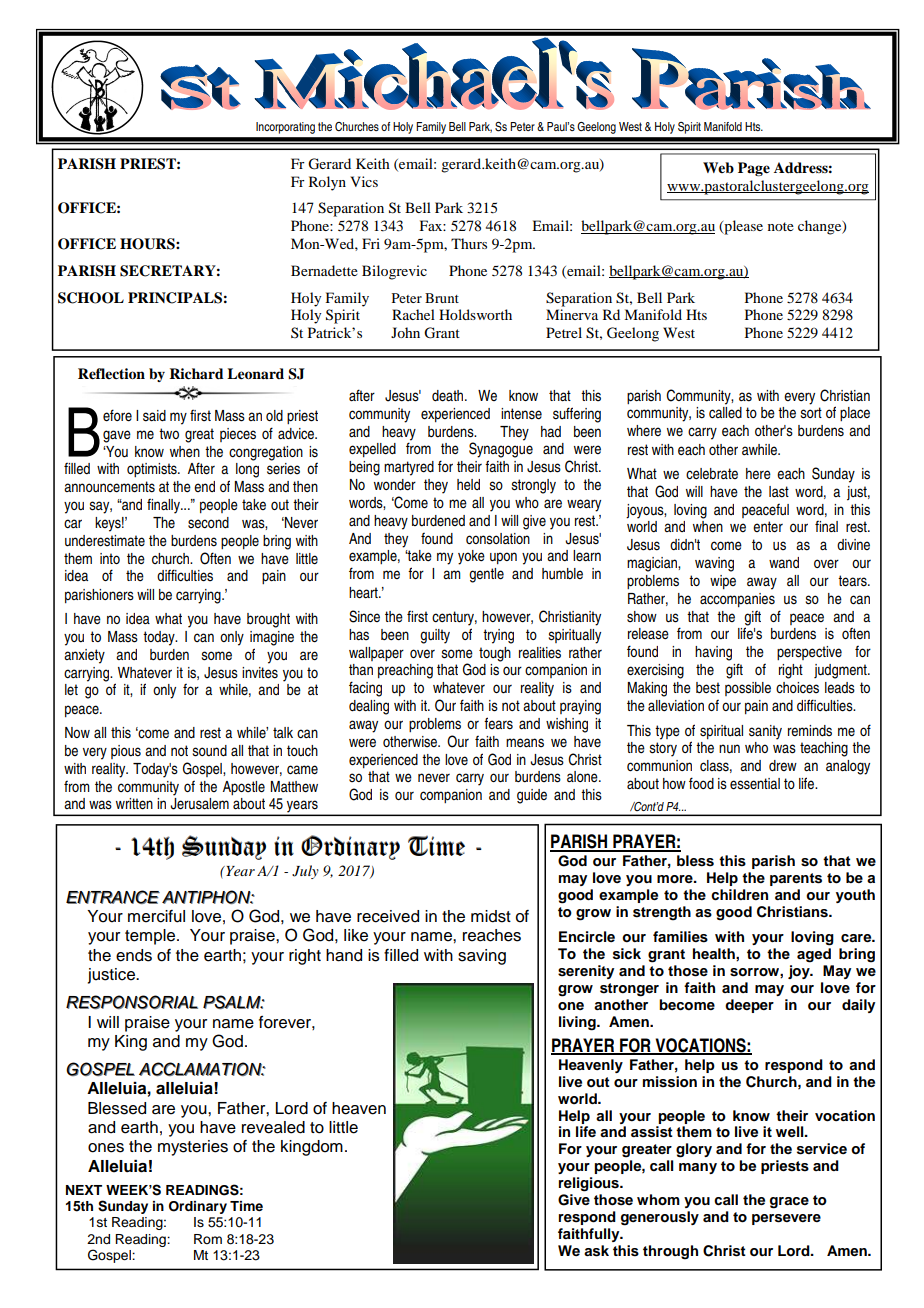  Describe the element at coordinates (754, 169) in the document. I see `Page` at that location.
